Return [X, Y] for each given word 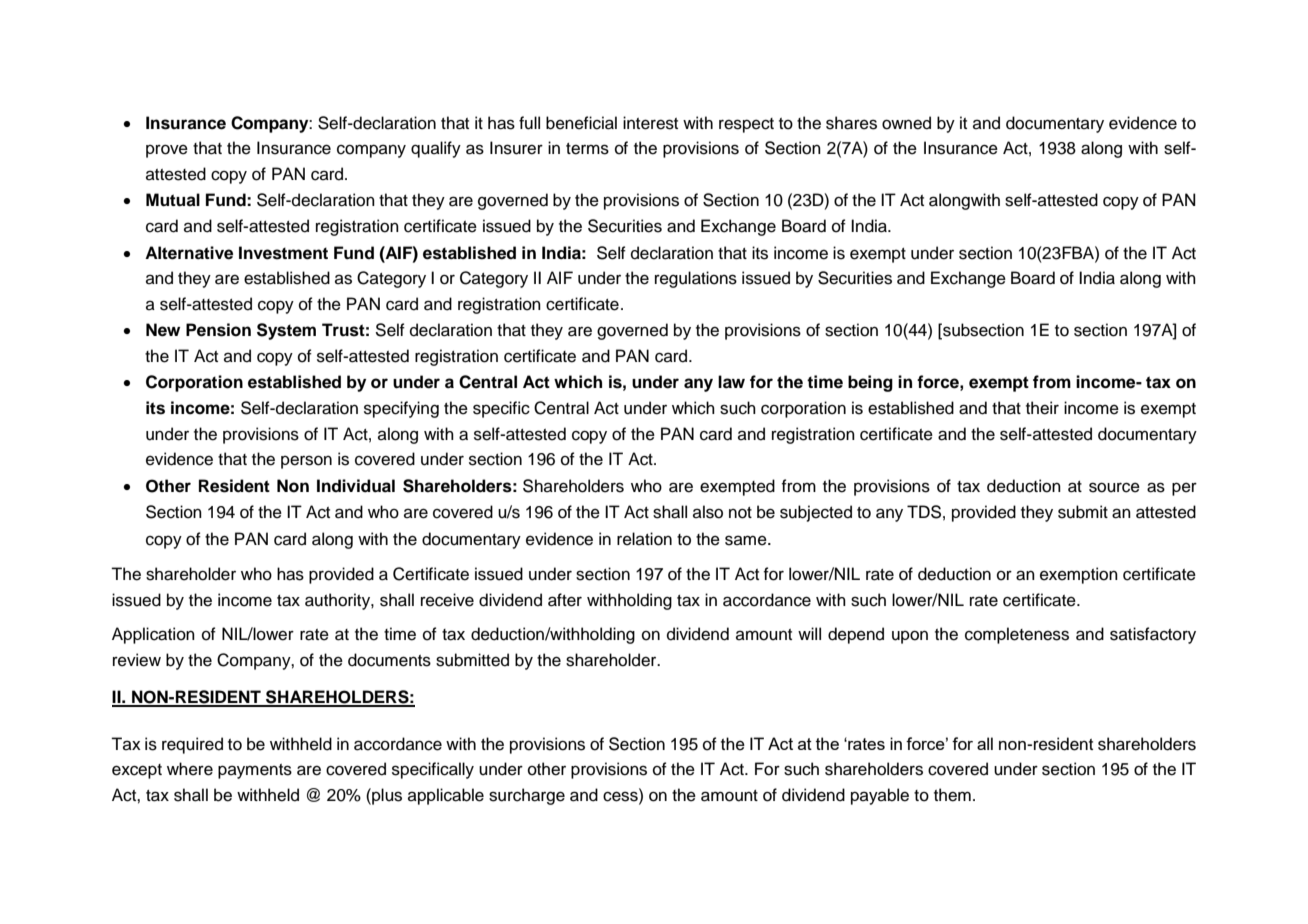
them [952, 795]
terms [587, 149]
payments [255, 771]
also [708, 512]
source [1114, 487]
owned [906, 123]
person [306, 462]
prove [167, 151]
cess [621, 796]
